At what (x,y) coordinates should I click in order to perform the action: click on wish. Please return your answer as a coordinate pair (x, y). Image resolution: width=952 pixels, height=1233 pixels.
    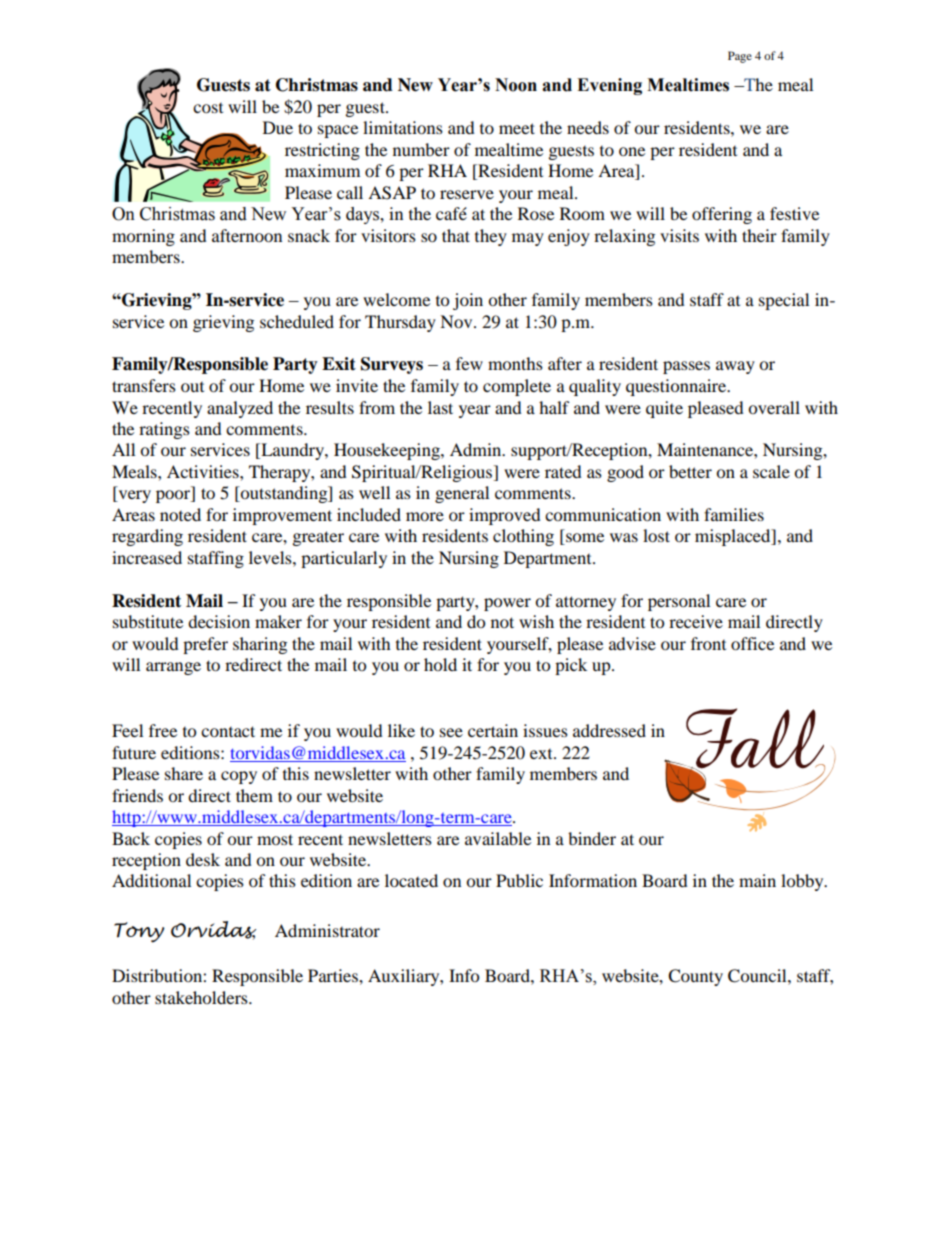
    Looking at the image, I should click on (536, 621).
